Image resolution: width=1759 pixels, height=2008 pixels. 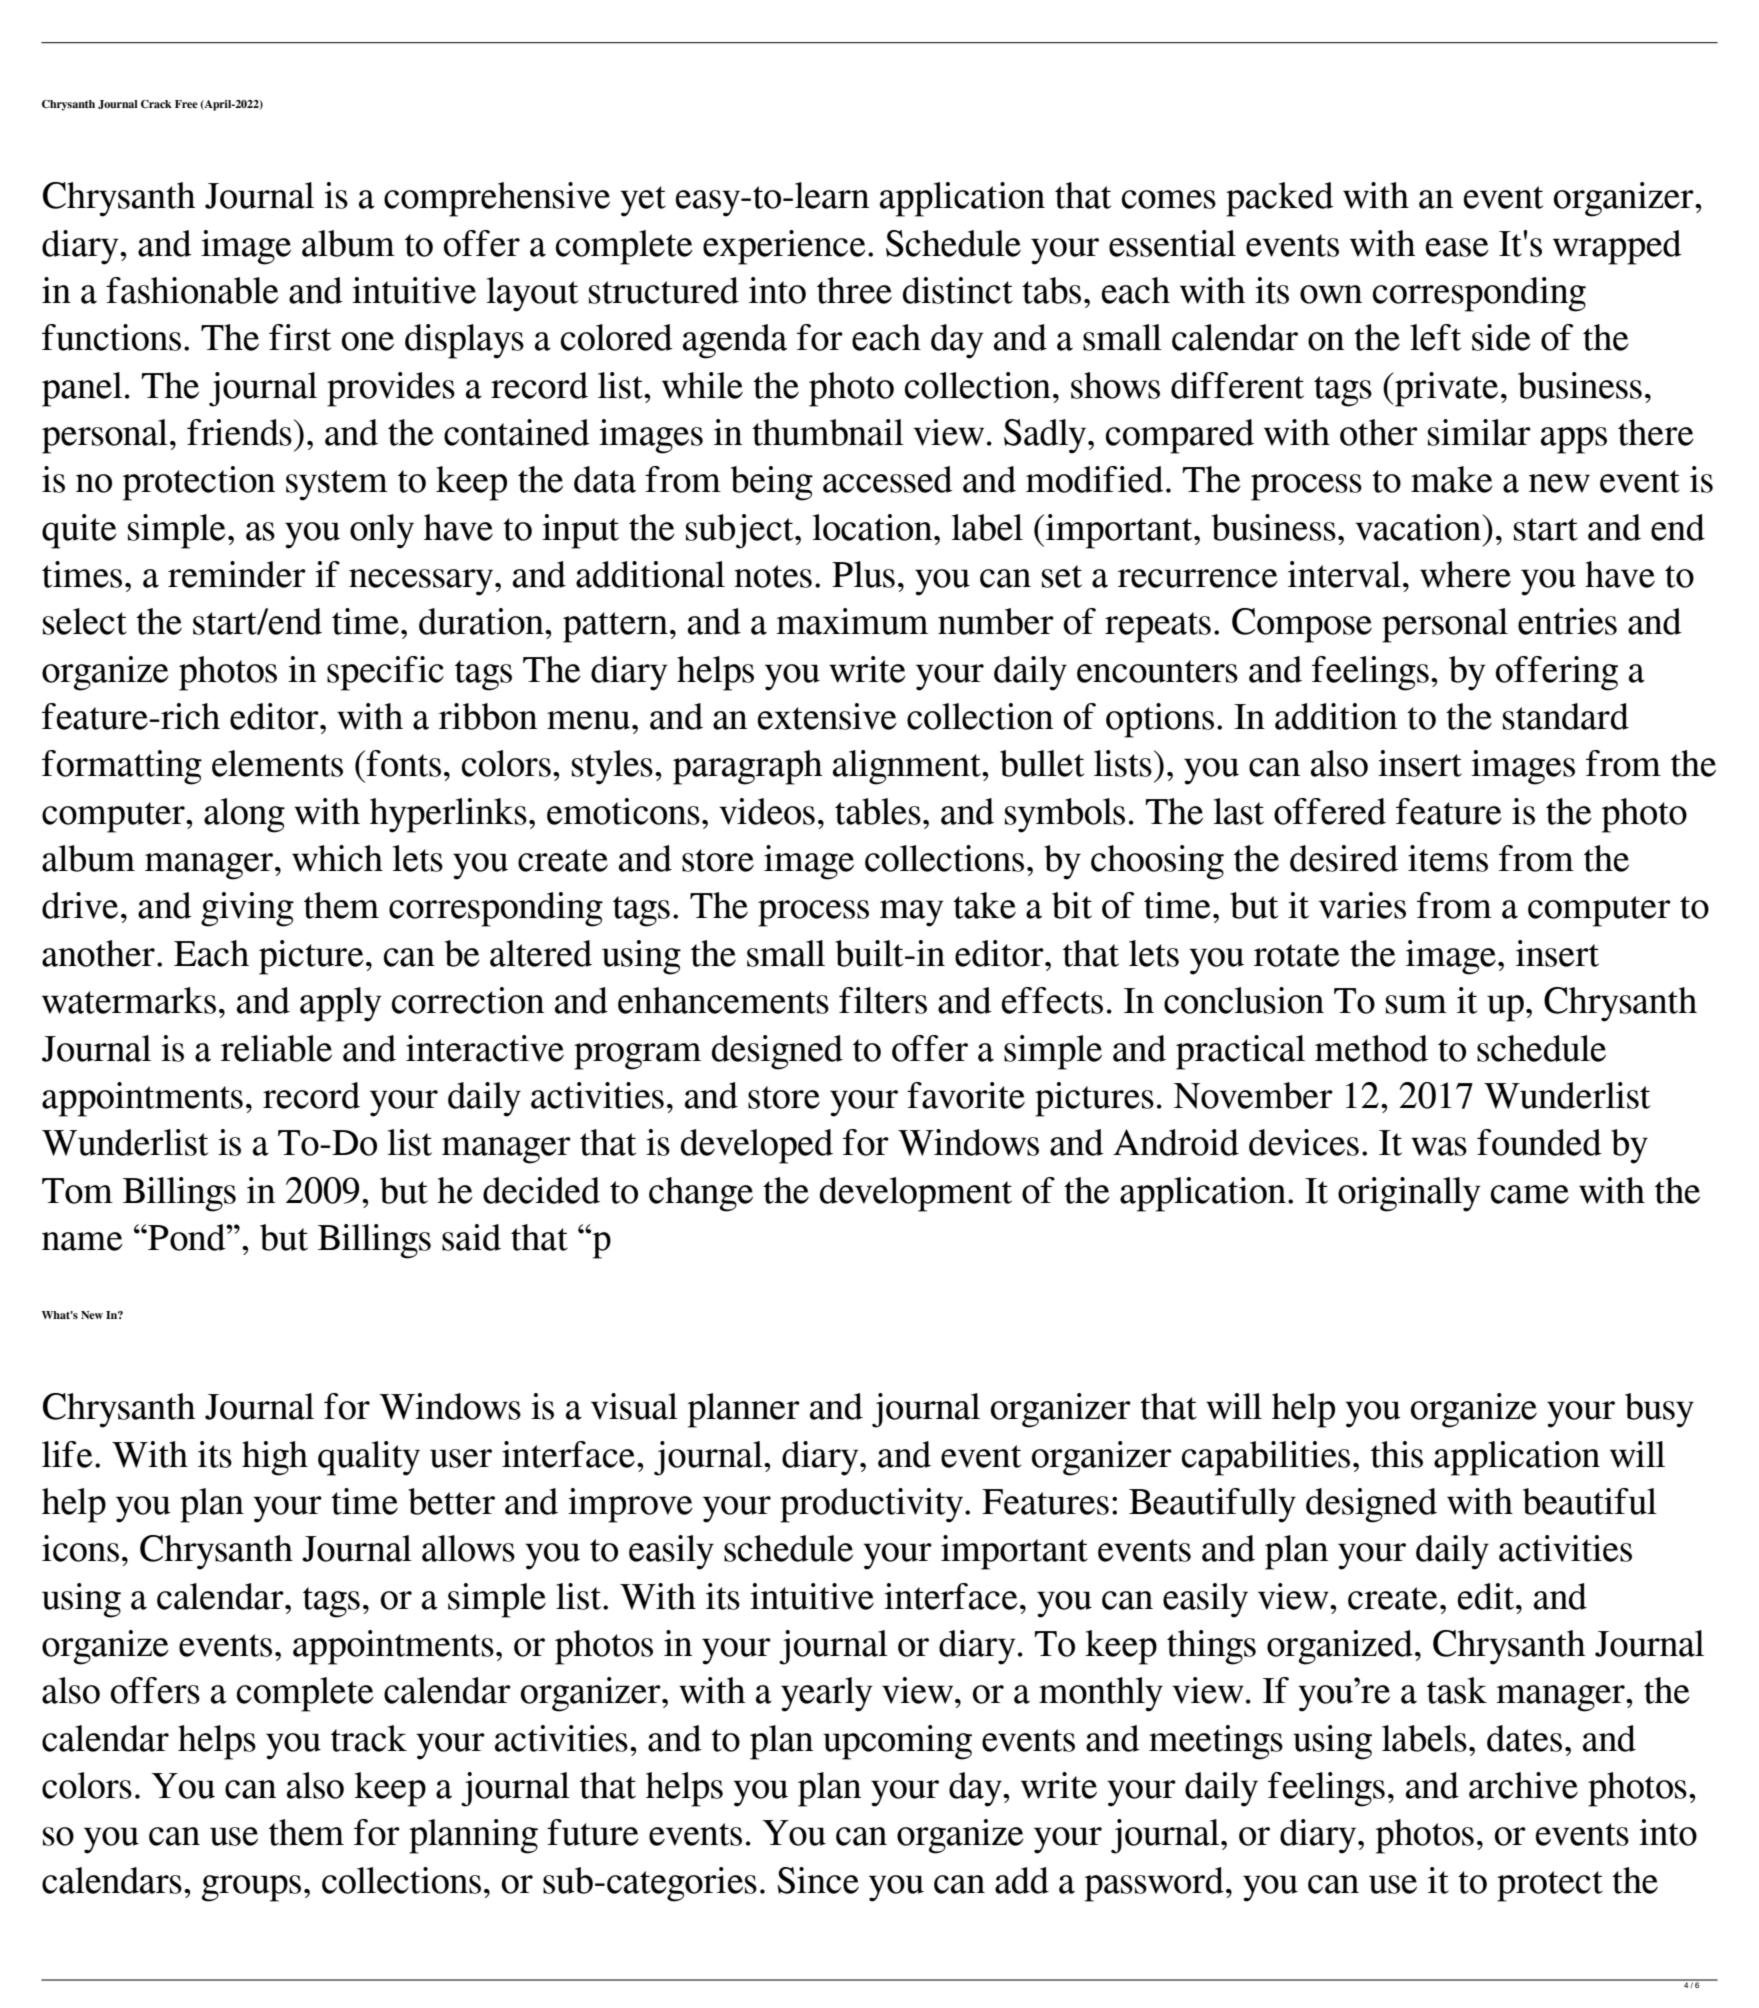 What do you see at coordinates (827, 716) in the page?
I see `extensive` at bounding box center [827, 716].
